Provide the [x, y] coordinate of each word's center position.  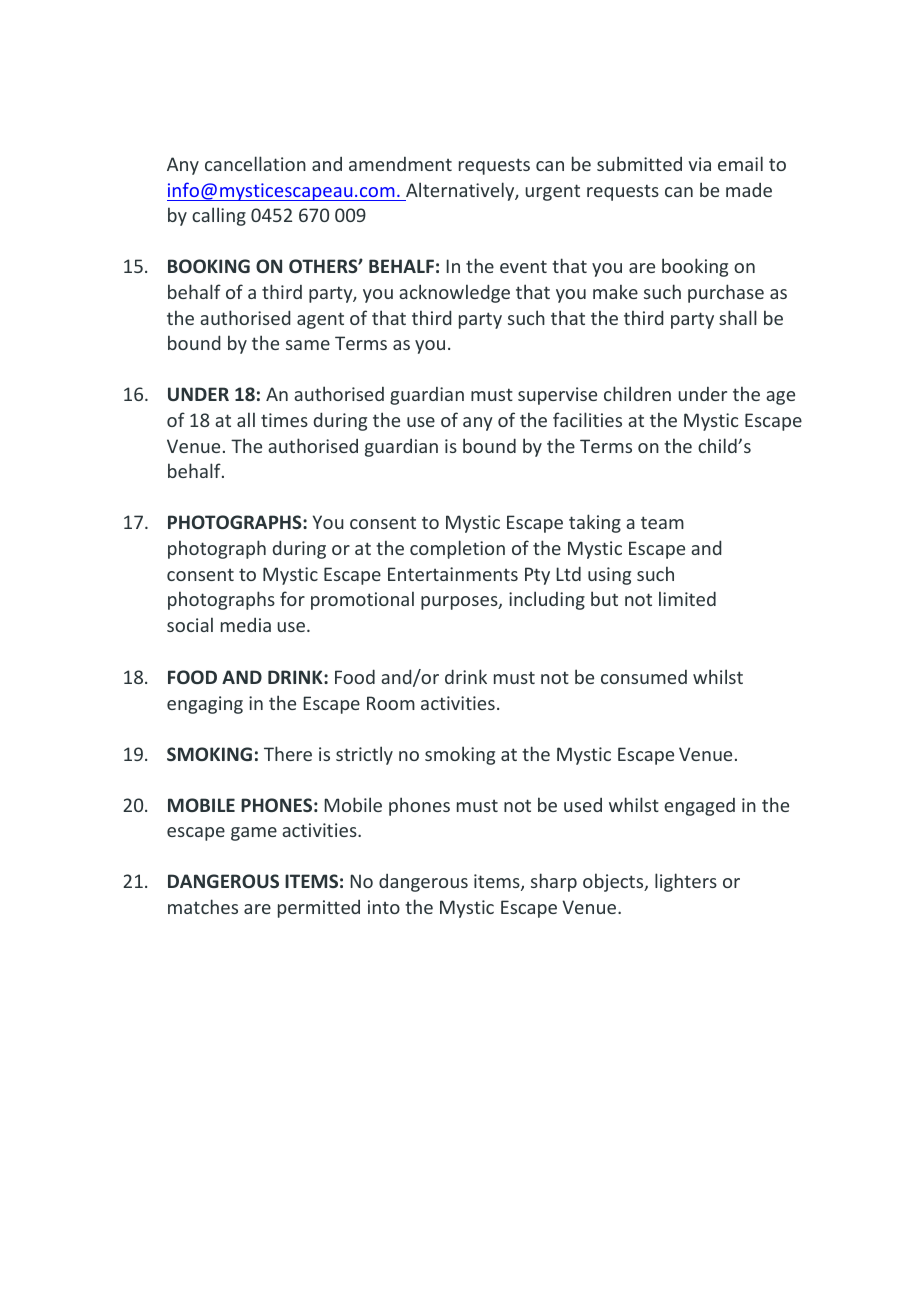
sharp [554, 882]
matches [203, 906]
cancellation [255, 163]
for [292, 598]
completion [457, 549]
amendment [400, 164]
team [662, 522]
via [699, 164]
